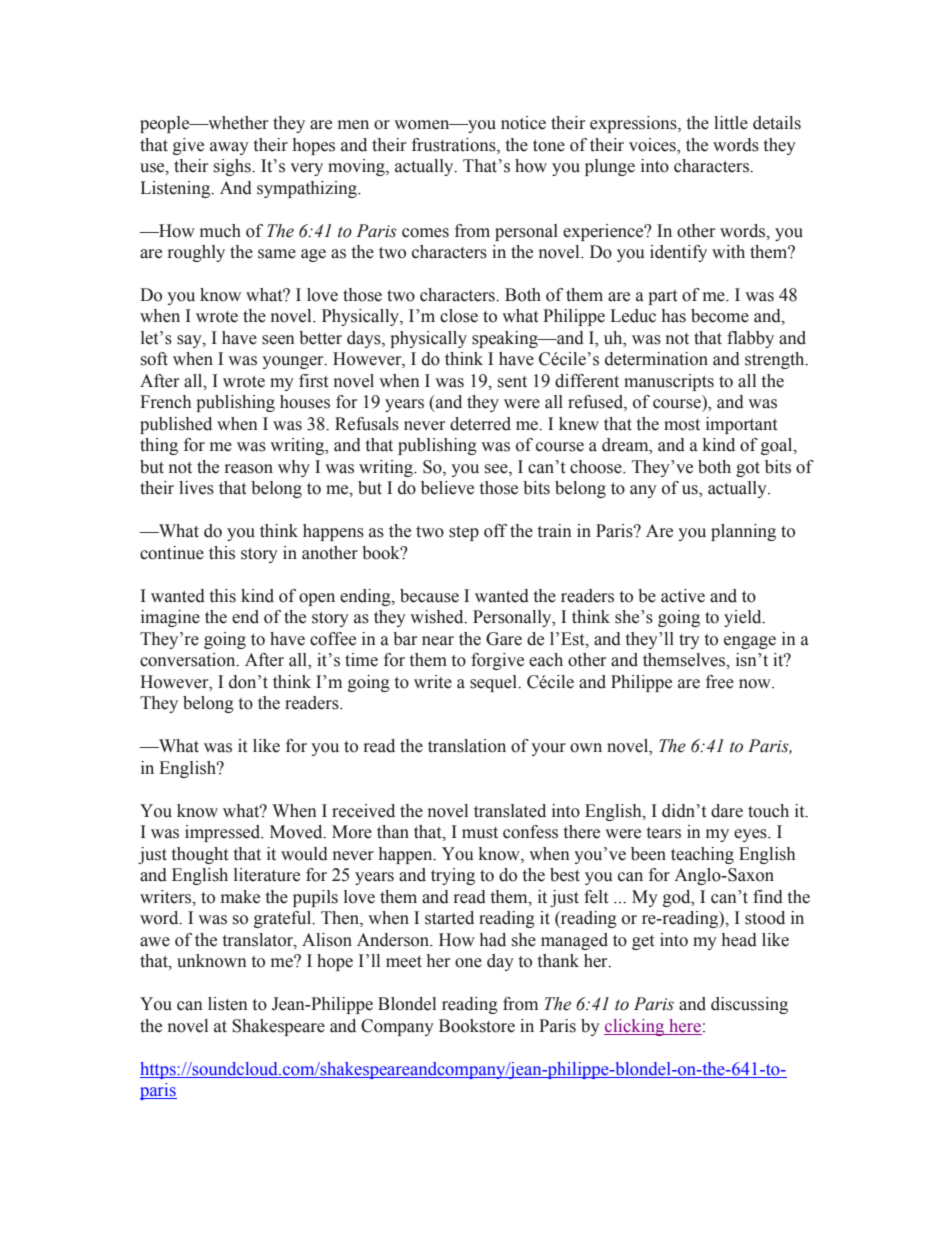 This screenshot has height=1233, width=952. What do you see at coordinates (455, 145) in the screenshot?
I see `frustrations` at bounding box center [455, 145].
